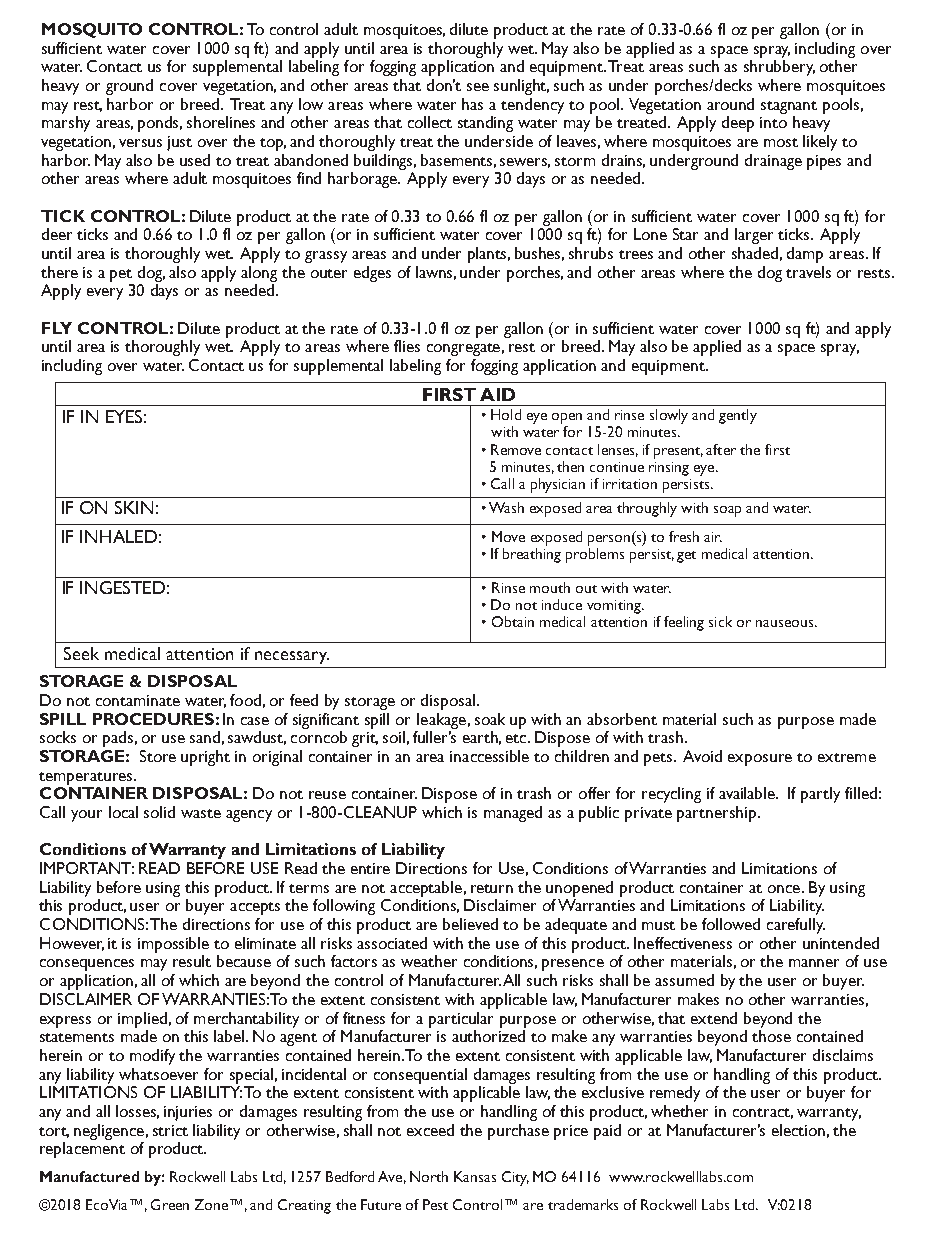 The height and width of the screenshot is (1233, 952). What do you see at coordinates (738, 416) in the screenshot?
I see `gently` at bounding box center [738, 416].
